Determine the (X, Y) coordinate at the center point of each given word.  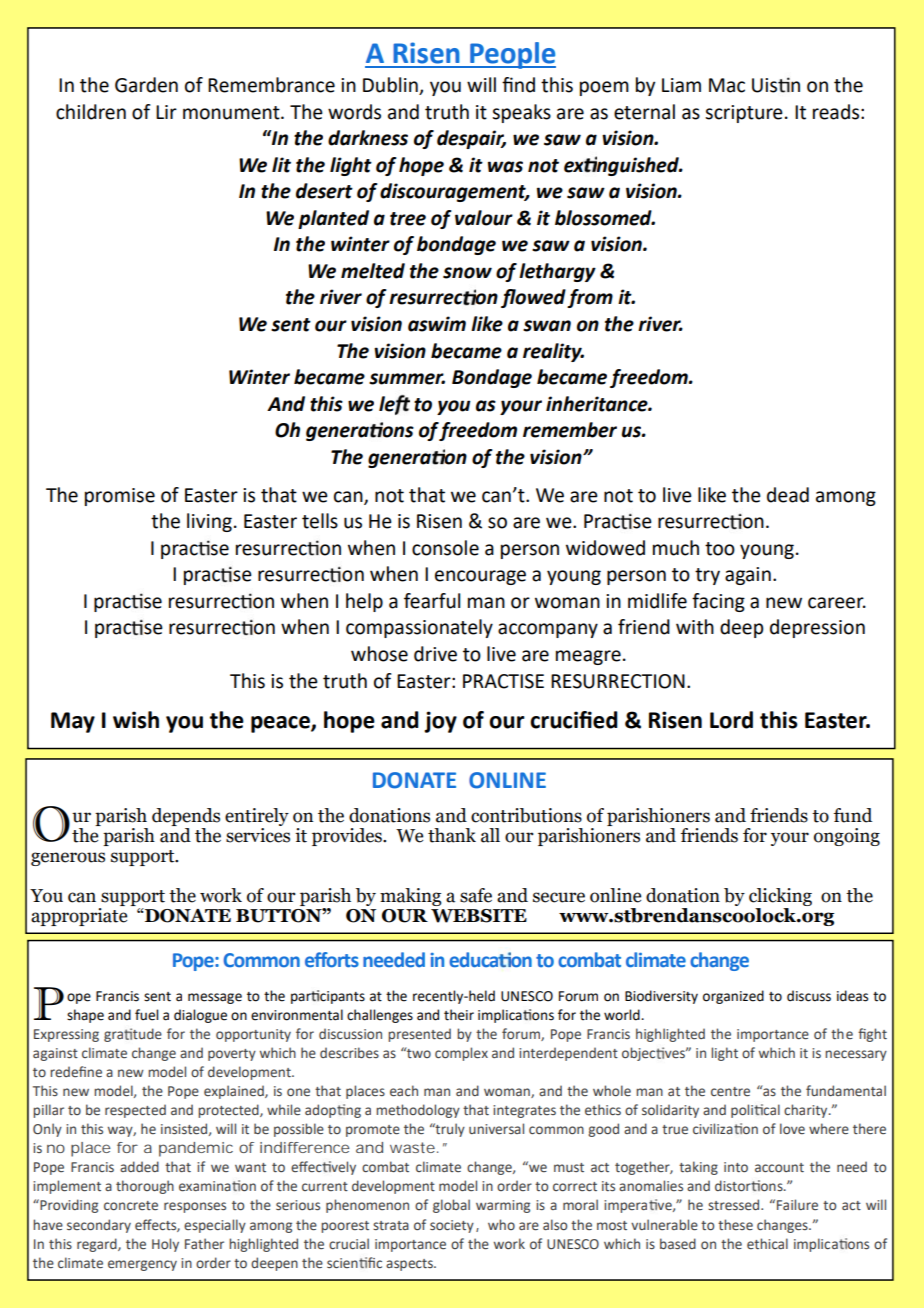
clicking (780, 897)
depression (817, 628)
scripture (744, 114)
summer (407, 379)
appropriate (79, 915)
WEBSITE (479, 916)
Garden (146, 85)
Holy (165, 1245)
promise (120, 497)
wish (136, 720)
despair (471, 139)
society (452, 1226)
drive (435, 654)
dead (788, 495)
